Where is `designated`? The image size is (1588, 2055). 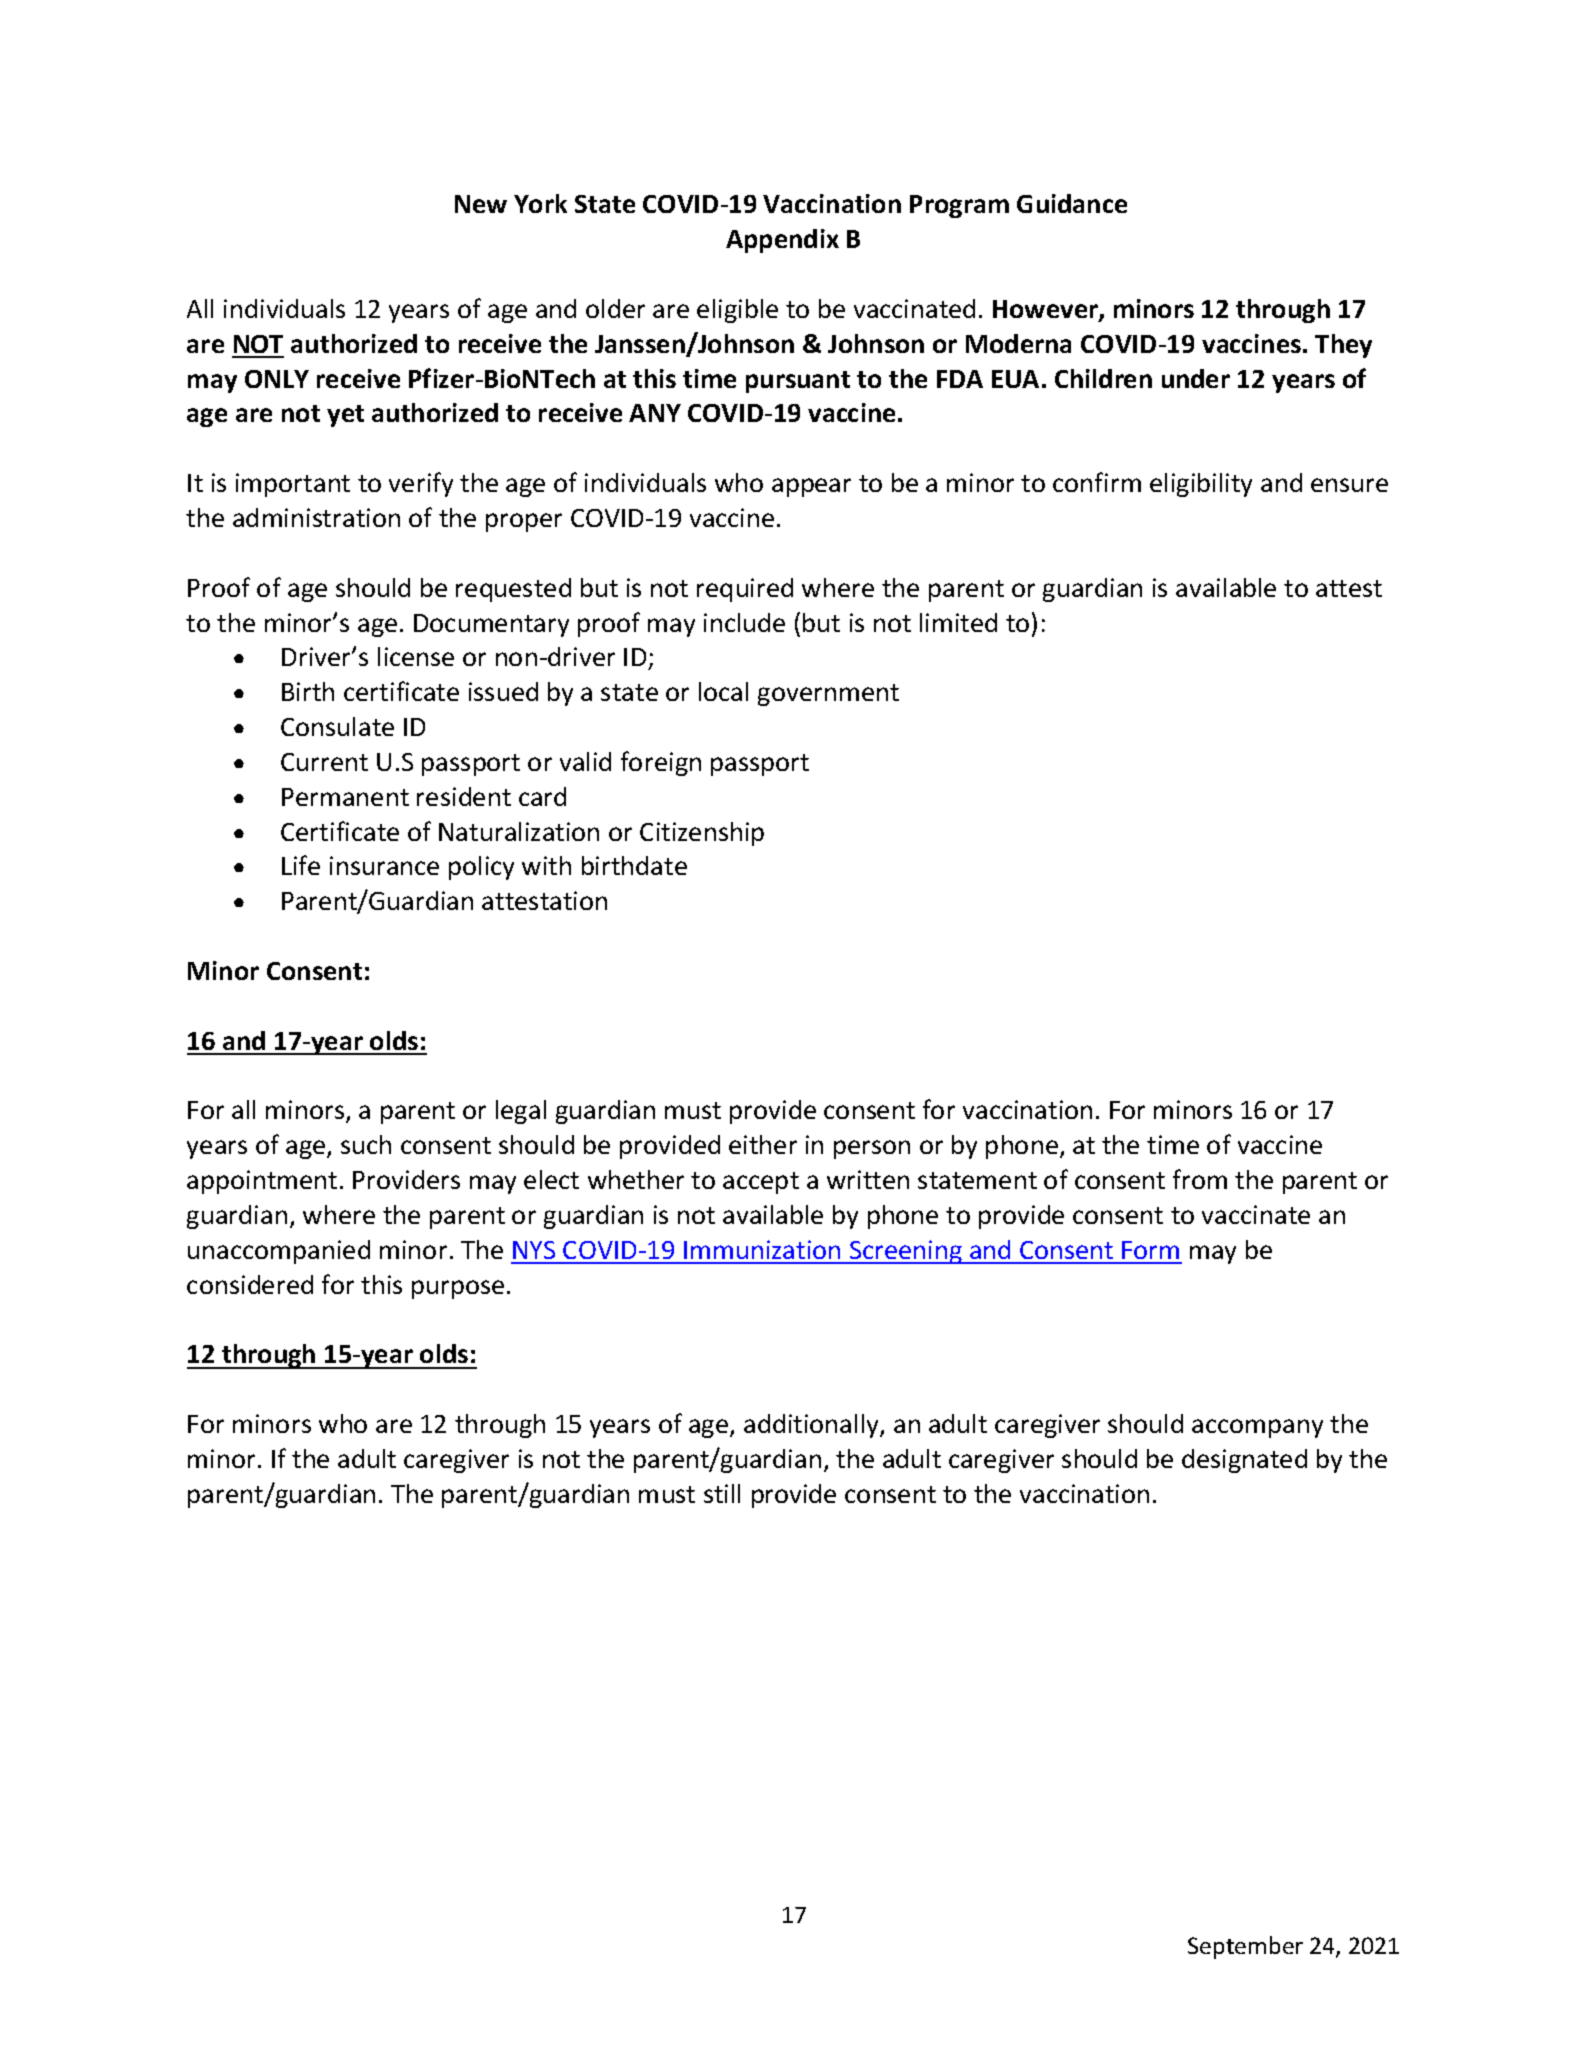
designated is located at coordinates (1244, 1461).
